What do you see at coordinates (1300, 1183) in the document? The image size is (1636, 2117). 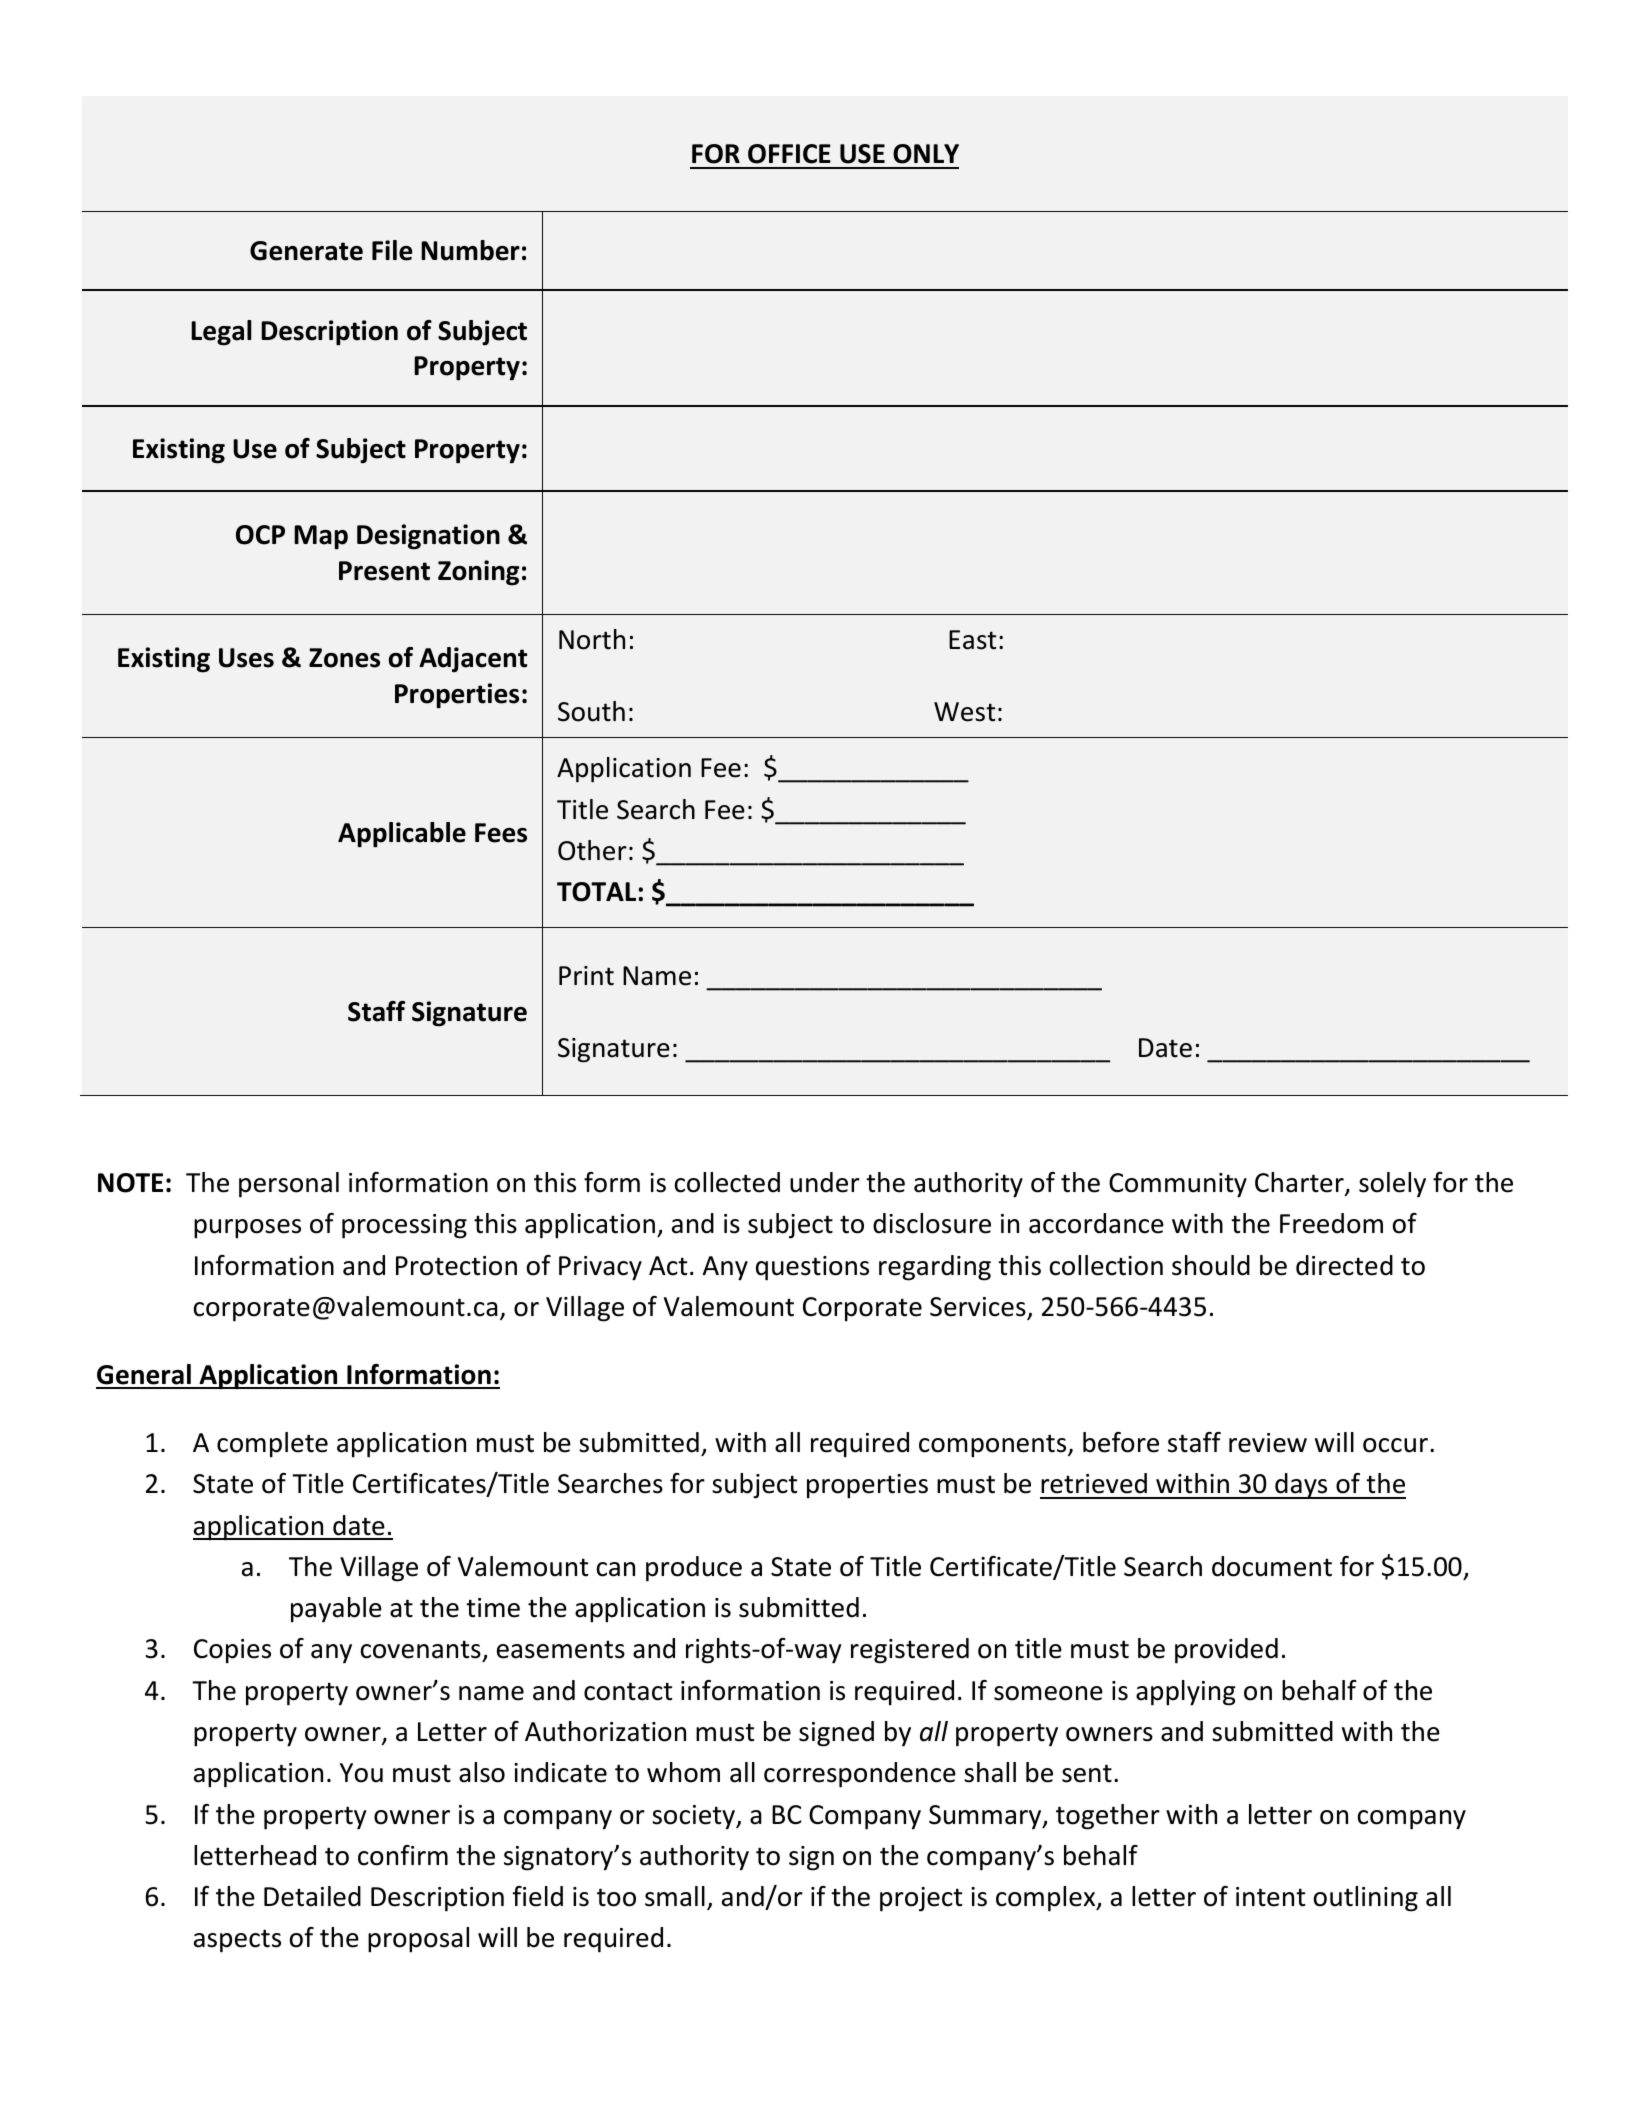 I see `Charter` at bounding box center [1300, 1183].
